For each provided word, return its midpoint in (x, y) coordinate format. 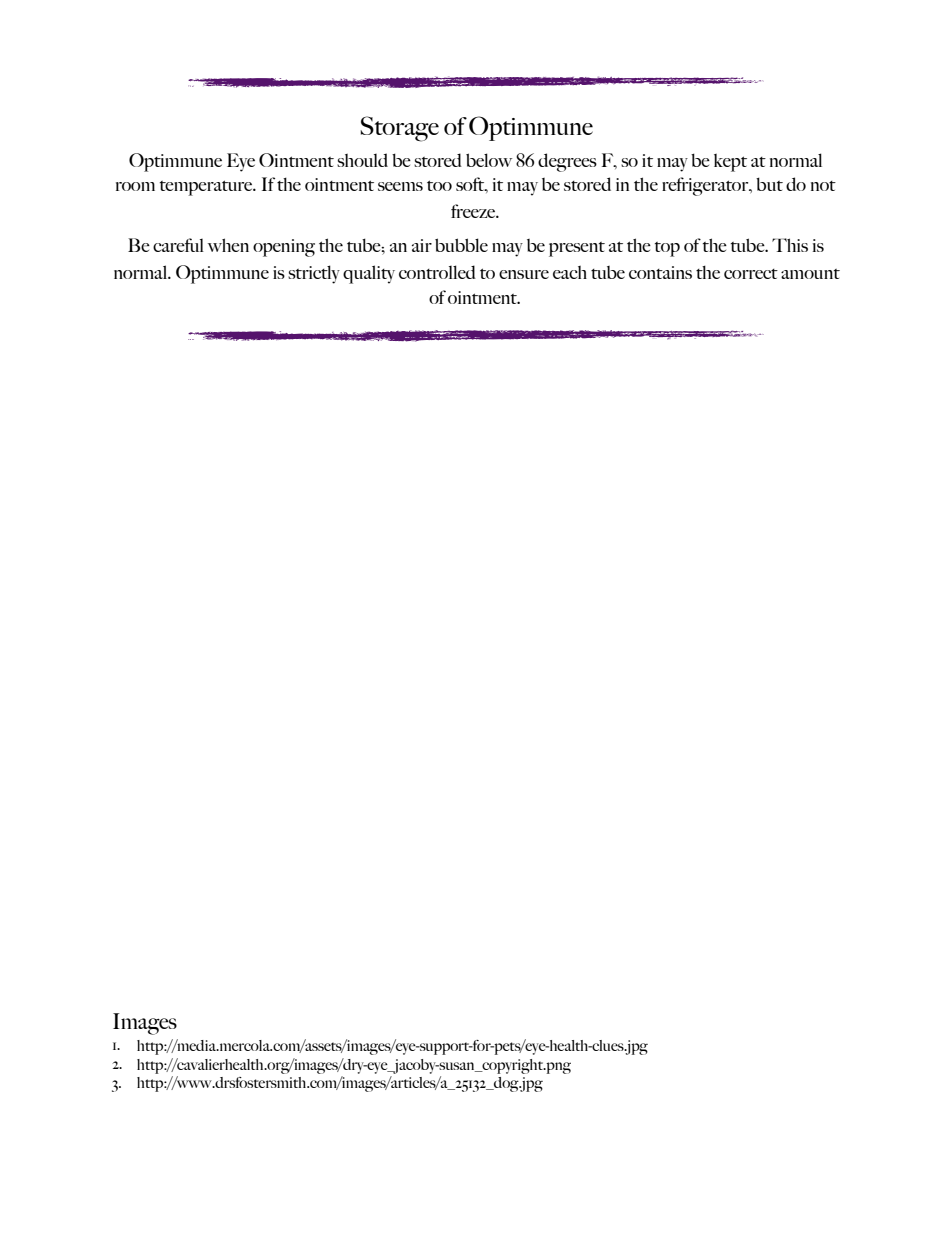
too (439, 185)
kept (730, 163)
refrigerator (706, 186)
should (362, 160)
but (769, 184)
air (422, 245)
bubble (461, 245)
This (790, 245)
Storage (399, 129)
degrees (567, 162)
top (667, 249)
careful (178, 245)
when (228, 245)
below (489, 160)
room (135, 186)
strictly (314, 274)
